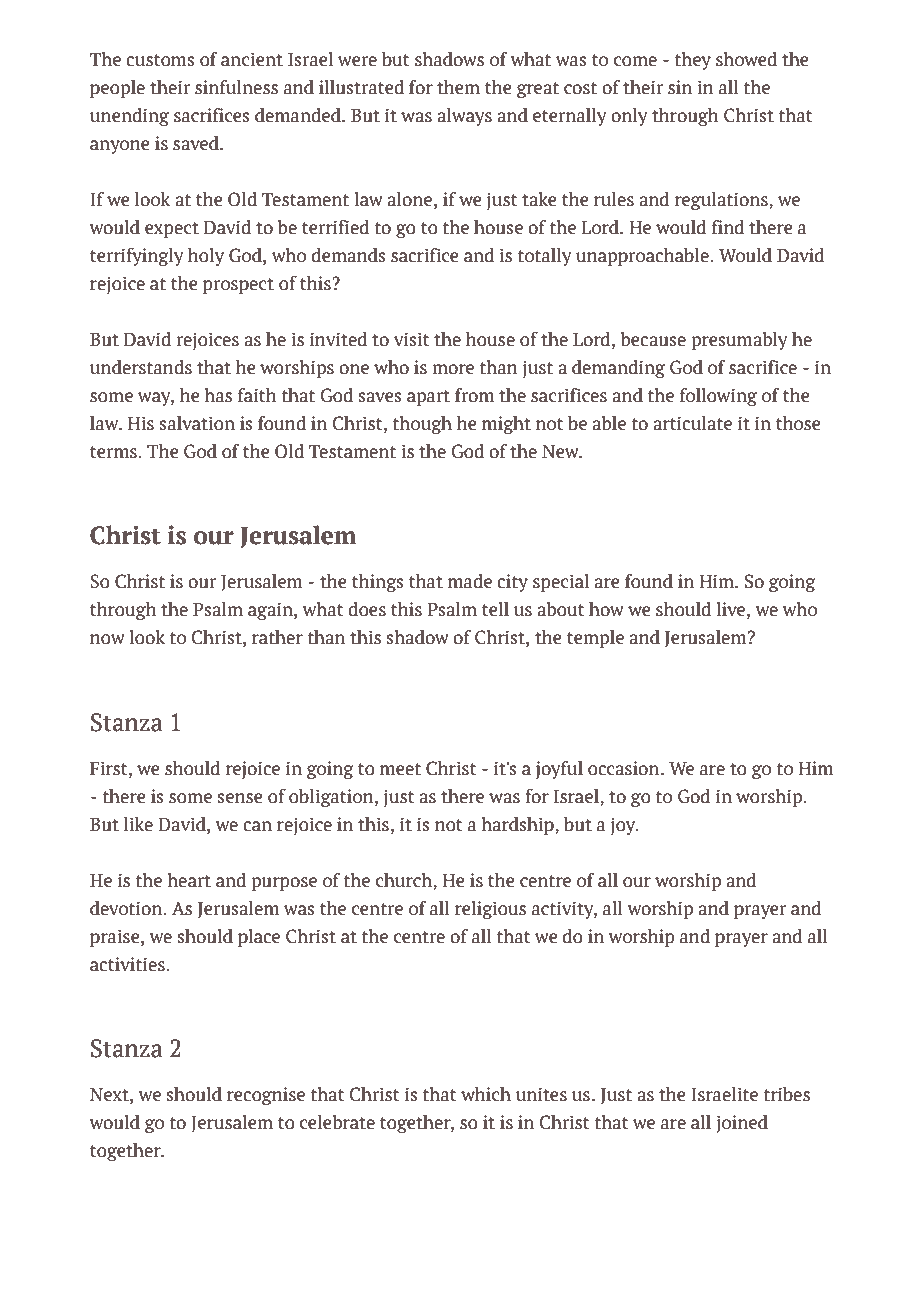 The image size is (924, 1308). I want to click on which, so click(486, 1094).
